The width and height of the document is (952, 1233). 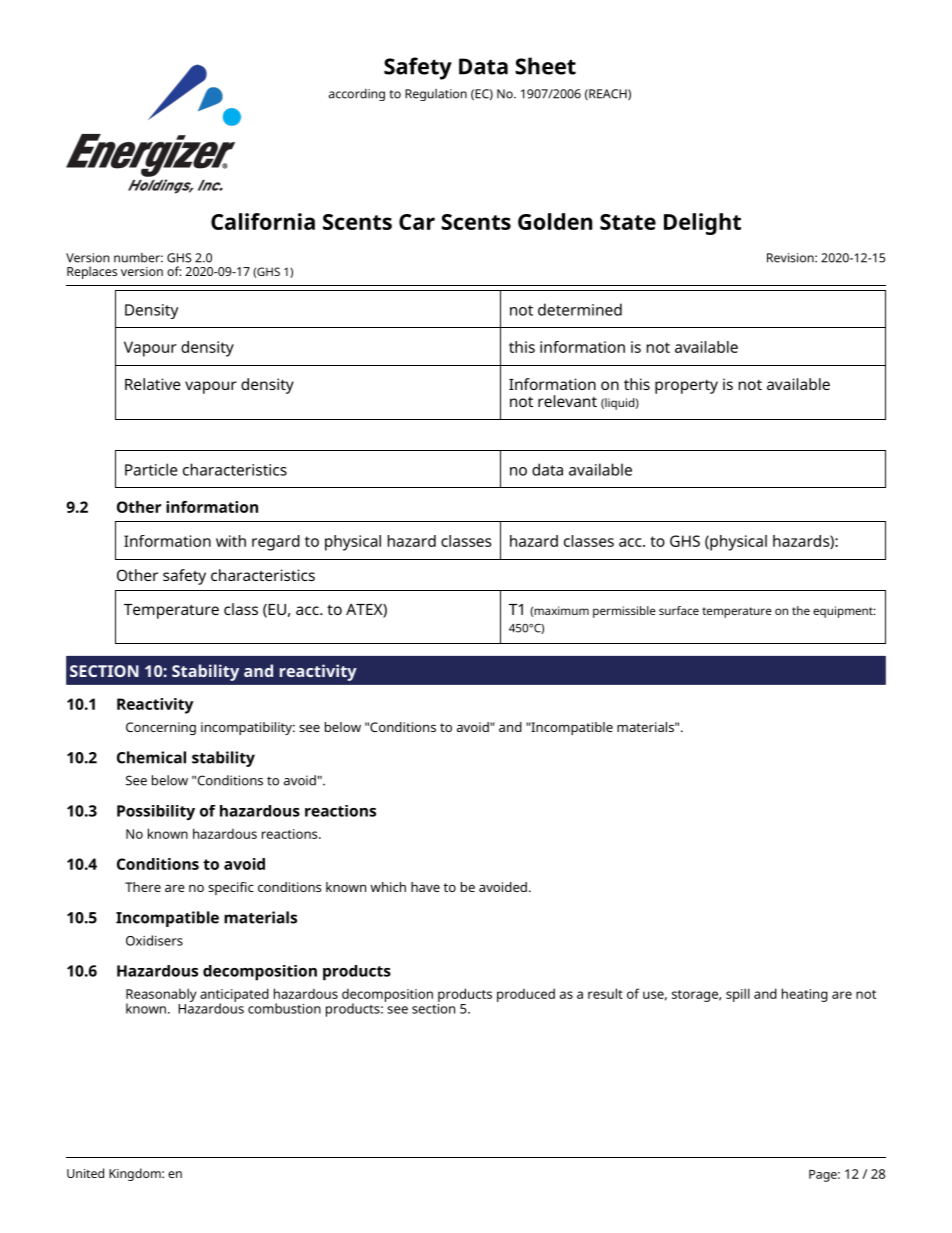 I want to click on REACH, so click(x=608, y=94).
